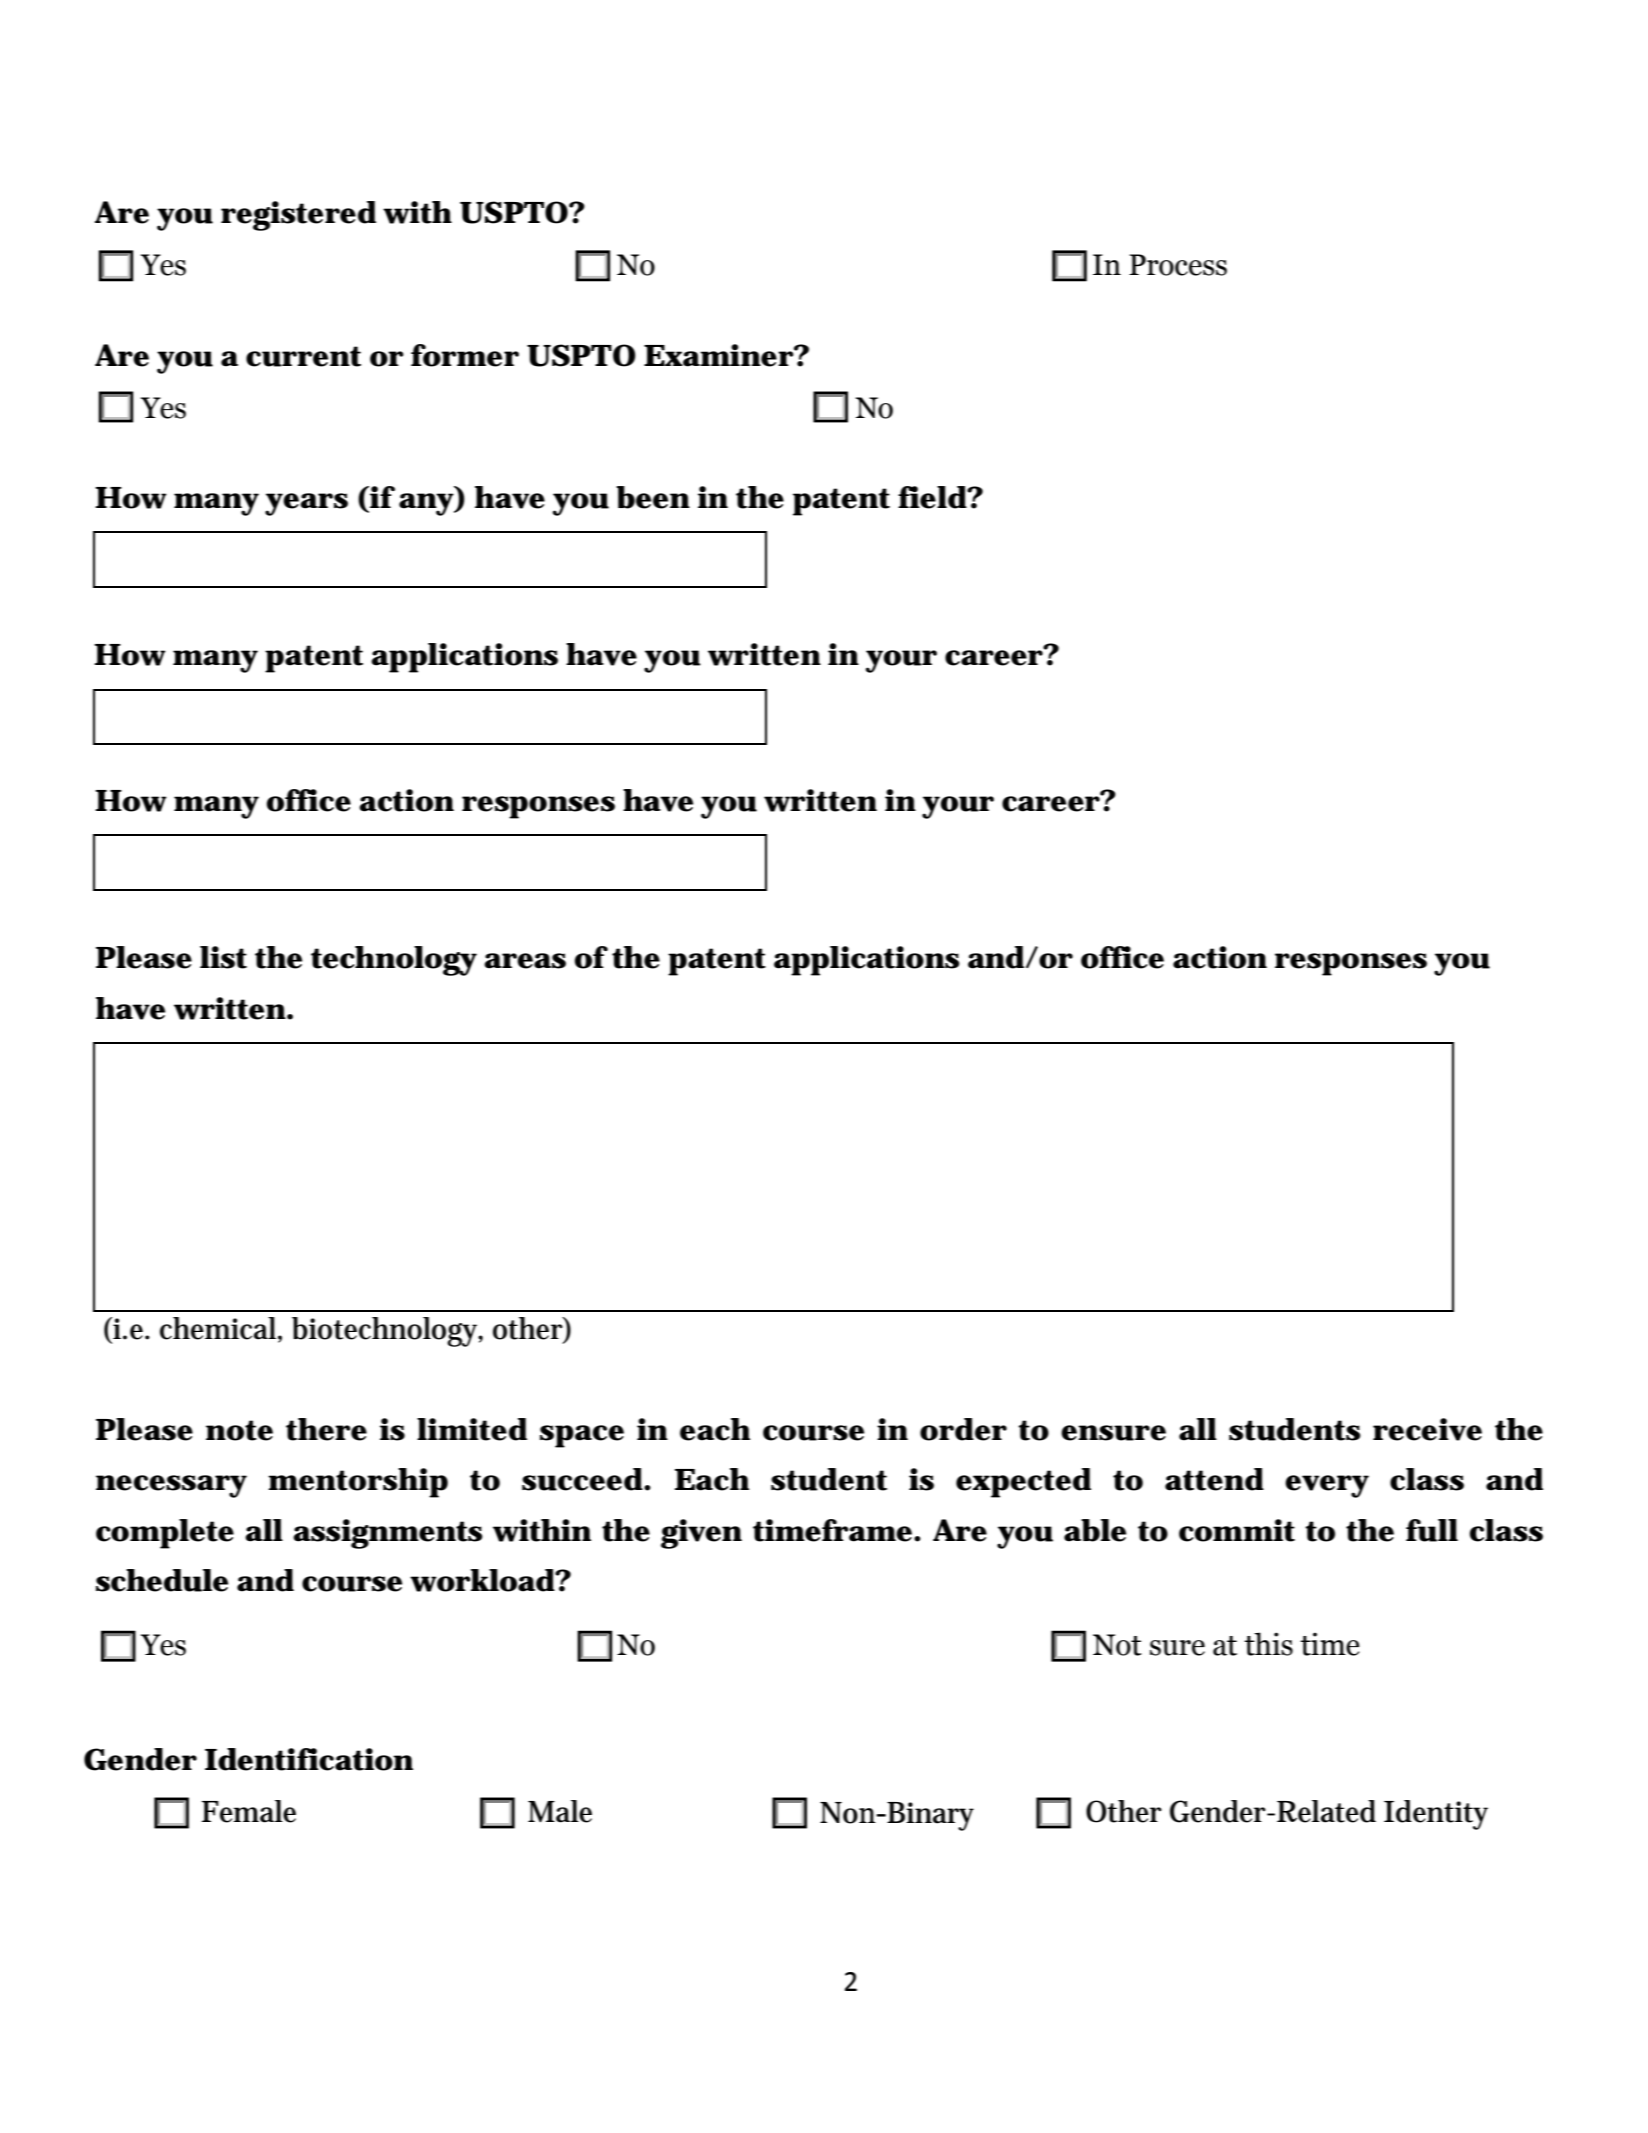  What do you see at coordinates (1214, 1479) in the document?
I see `attend` at bounding box center [1214, 1479].
